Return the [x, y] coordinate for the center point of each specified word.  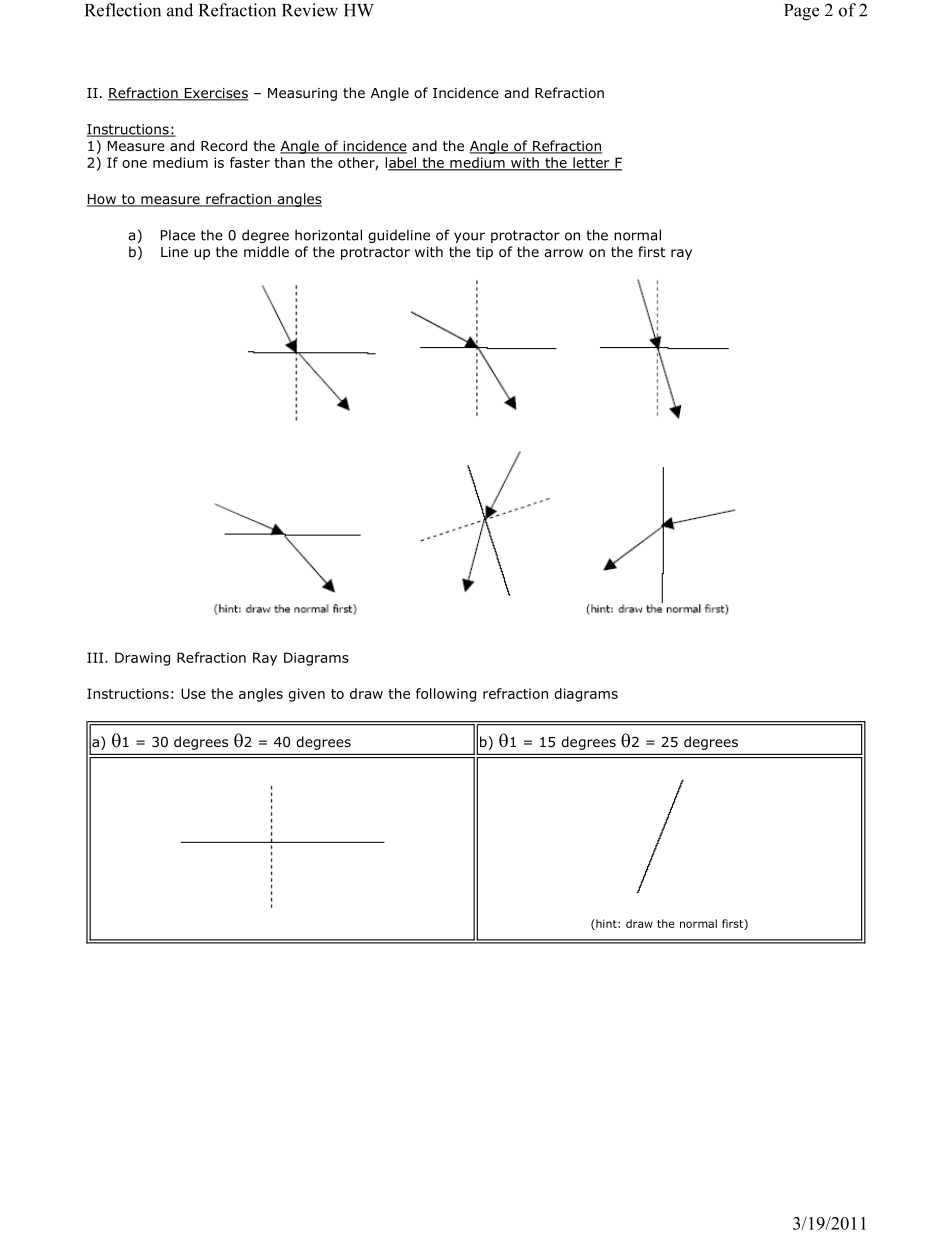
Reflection [123, 10]
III [96, 657]
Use [193, 693]
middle [266, 251]
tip [484, 253]
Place [178, 235]
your [469, 237]
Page [801, 12]
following [446, 695]
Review [310, 10]
